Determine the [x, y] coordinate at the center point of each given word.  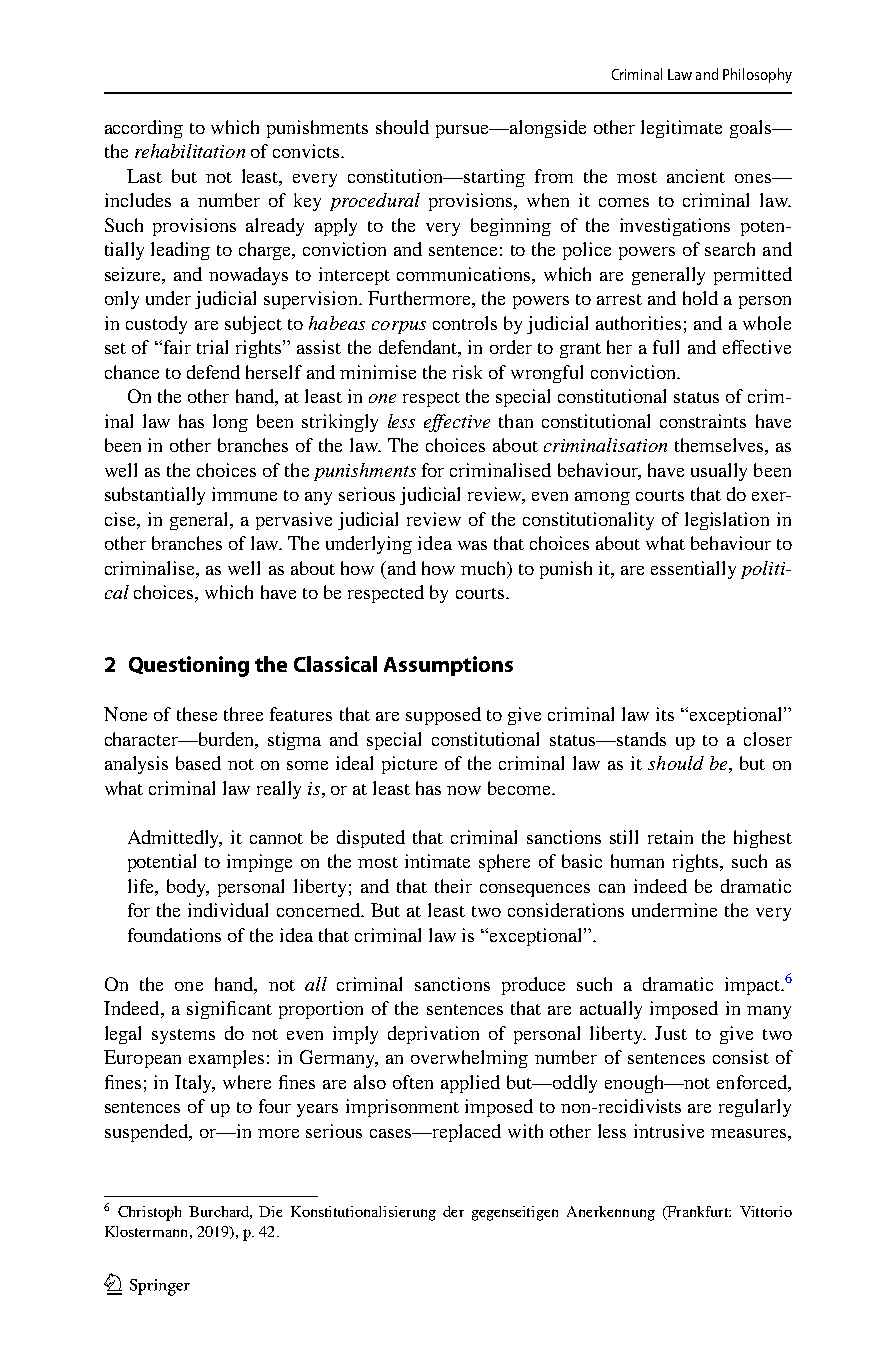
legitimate [681, 129]
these [197, 714]
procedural [375, 202]
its [665, 714]
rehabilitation [190, 151]
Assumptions [448, 666]
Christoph [149, 1213]
